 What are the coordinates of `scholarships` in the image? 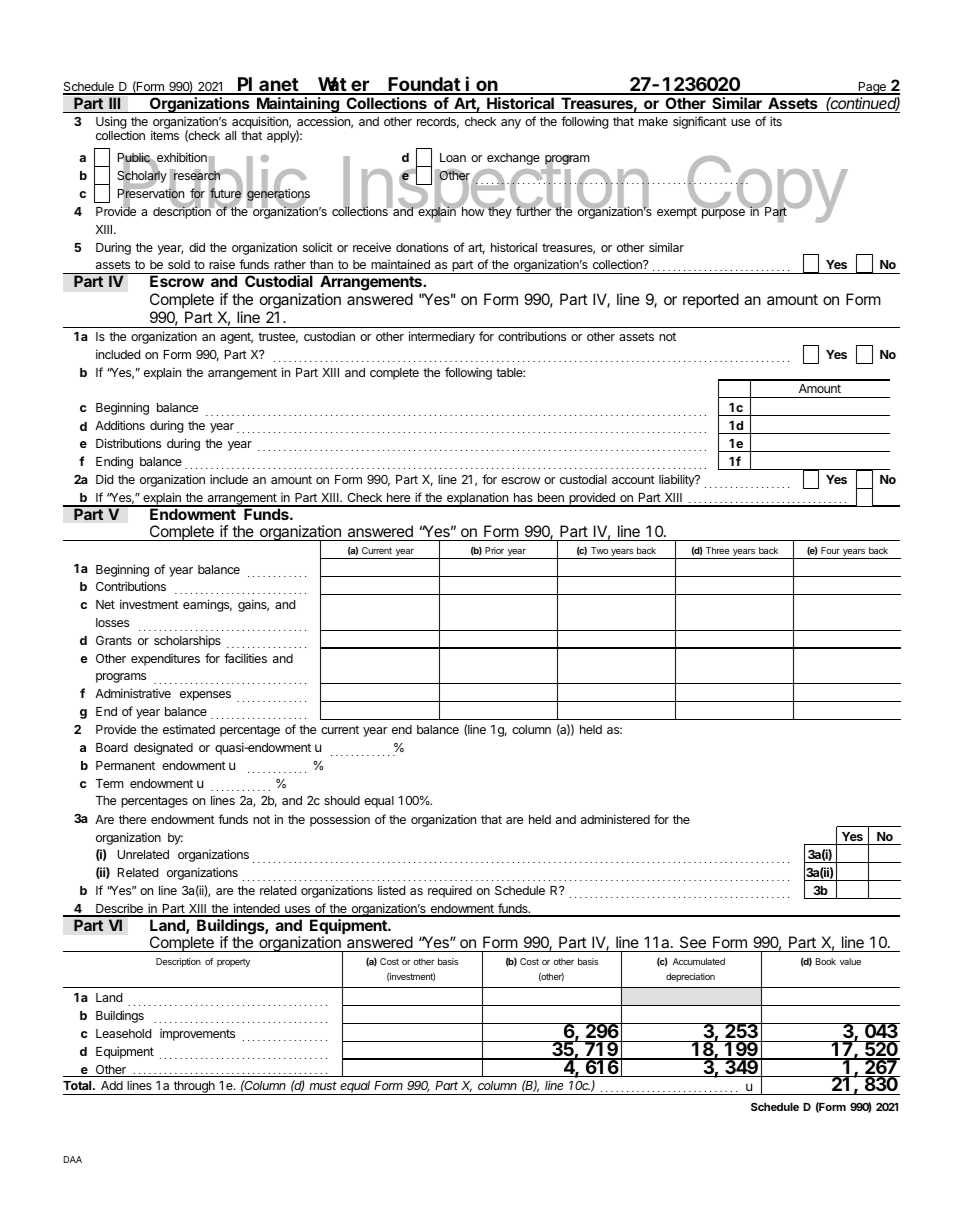 It's located at (187, 641).
